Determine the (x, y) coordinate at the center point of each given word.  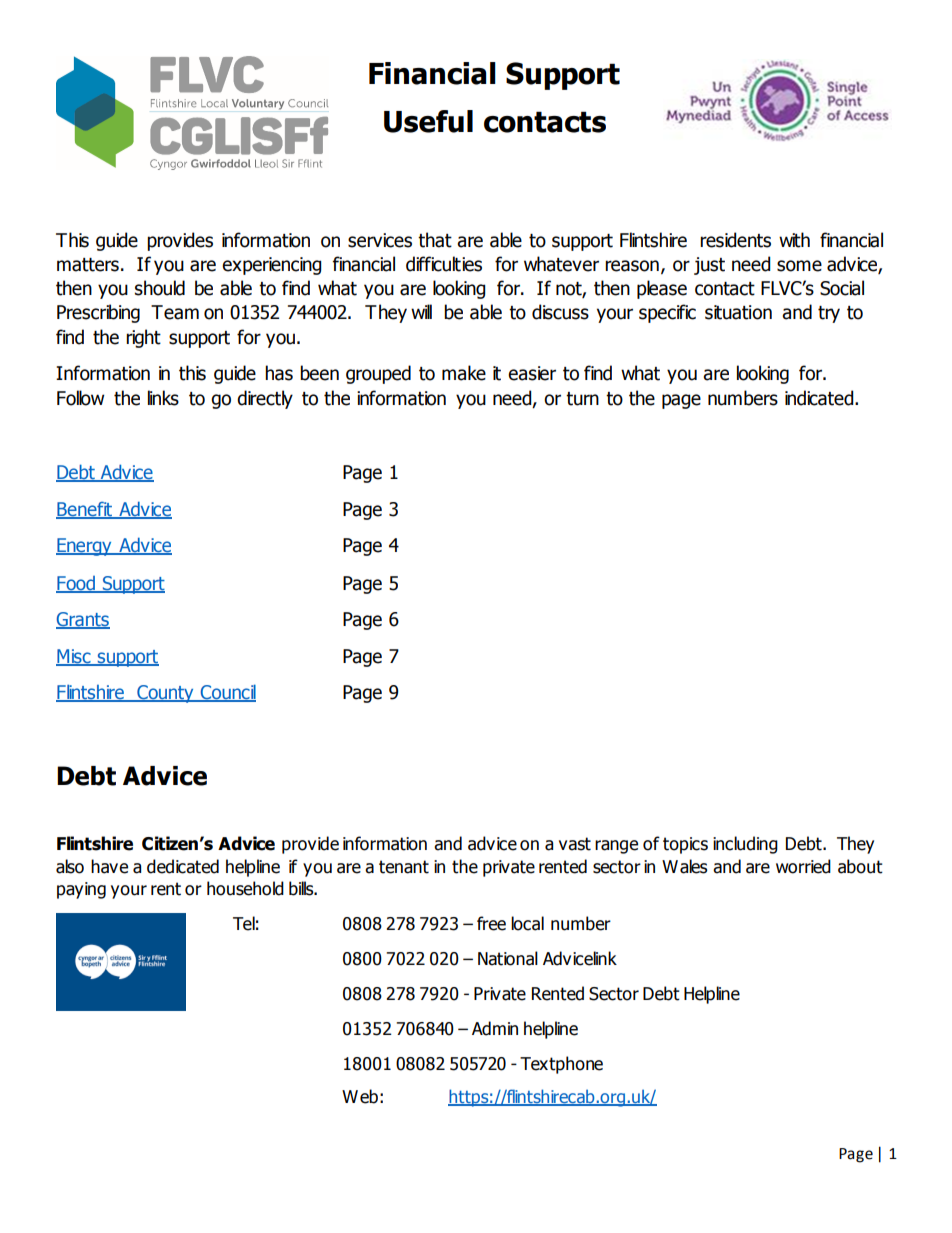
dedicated (183, 866)
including (745, 845)
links (163, 398)
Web (360, 1096)
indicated (820, 398)
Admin (495, 1028)
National (508, 958)
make (464, 373)
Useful (428, 121)
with (794, 240)
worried (803, 866)
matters (88, 265)
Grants (83, 620)
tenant (404, 867)
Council (227, 693)
